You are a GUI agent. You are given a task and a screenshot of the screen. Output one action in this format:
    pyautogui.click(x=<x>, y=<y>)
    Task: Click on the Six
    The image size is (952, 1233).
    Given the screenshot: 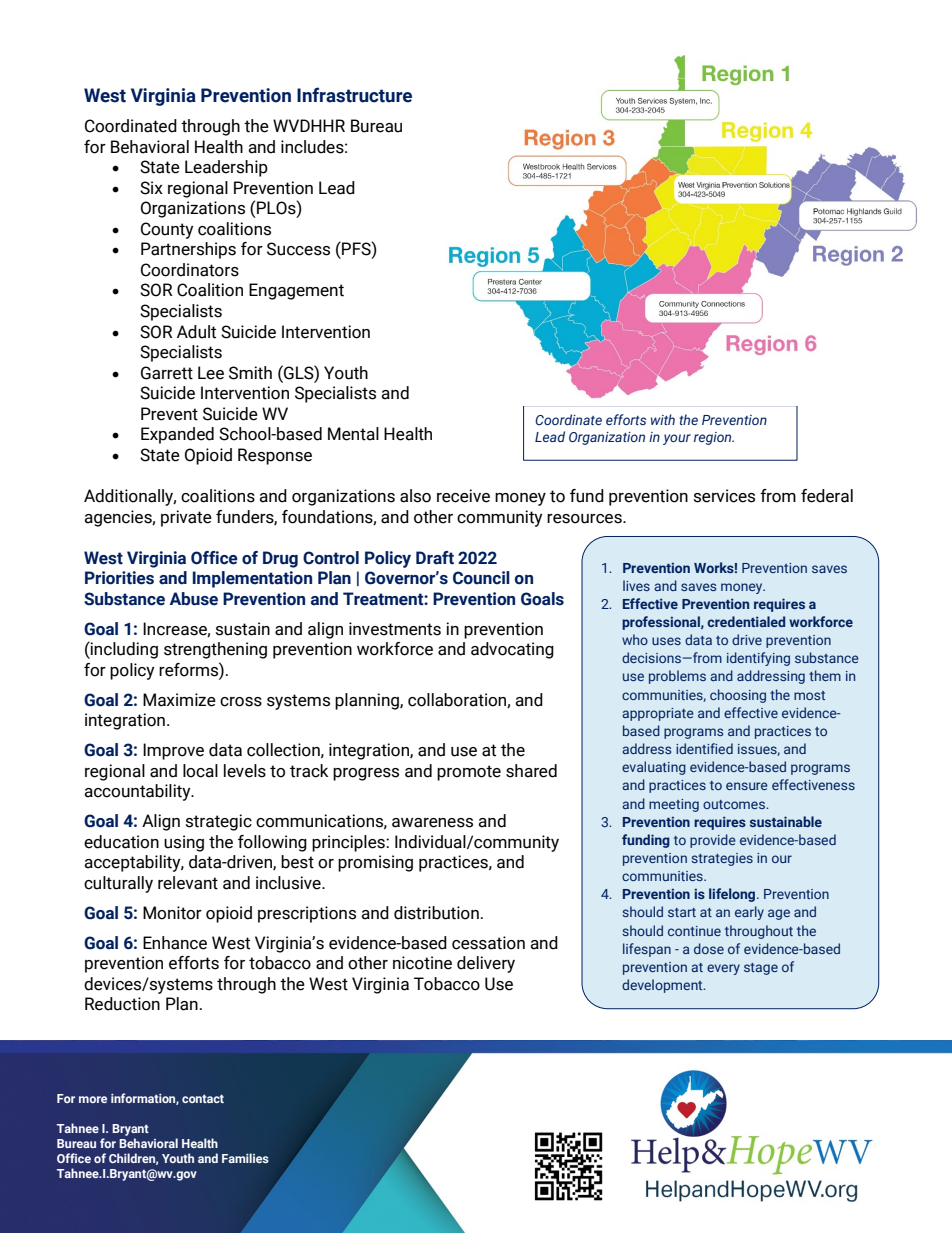 What is the action you would take?
    pyautogui.click(x=151, y=188)
